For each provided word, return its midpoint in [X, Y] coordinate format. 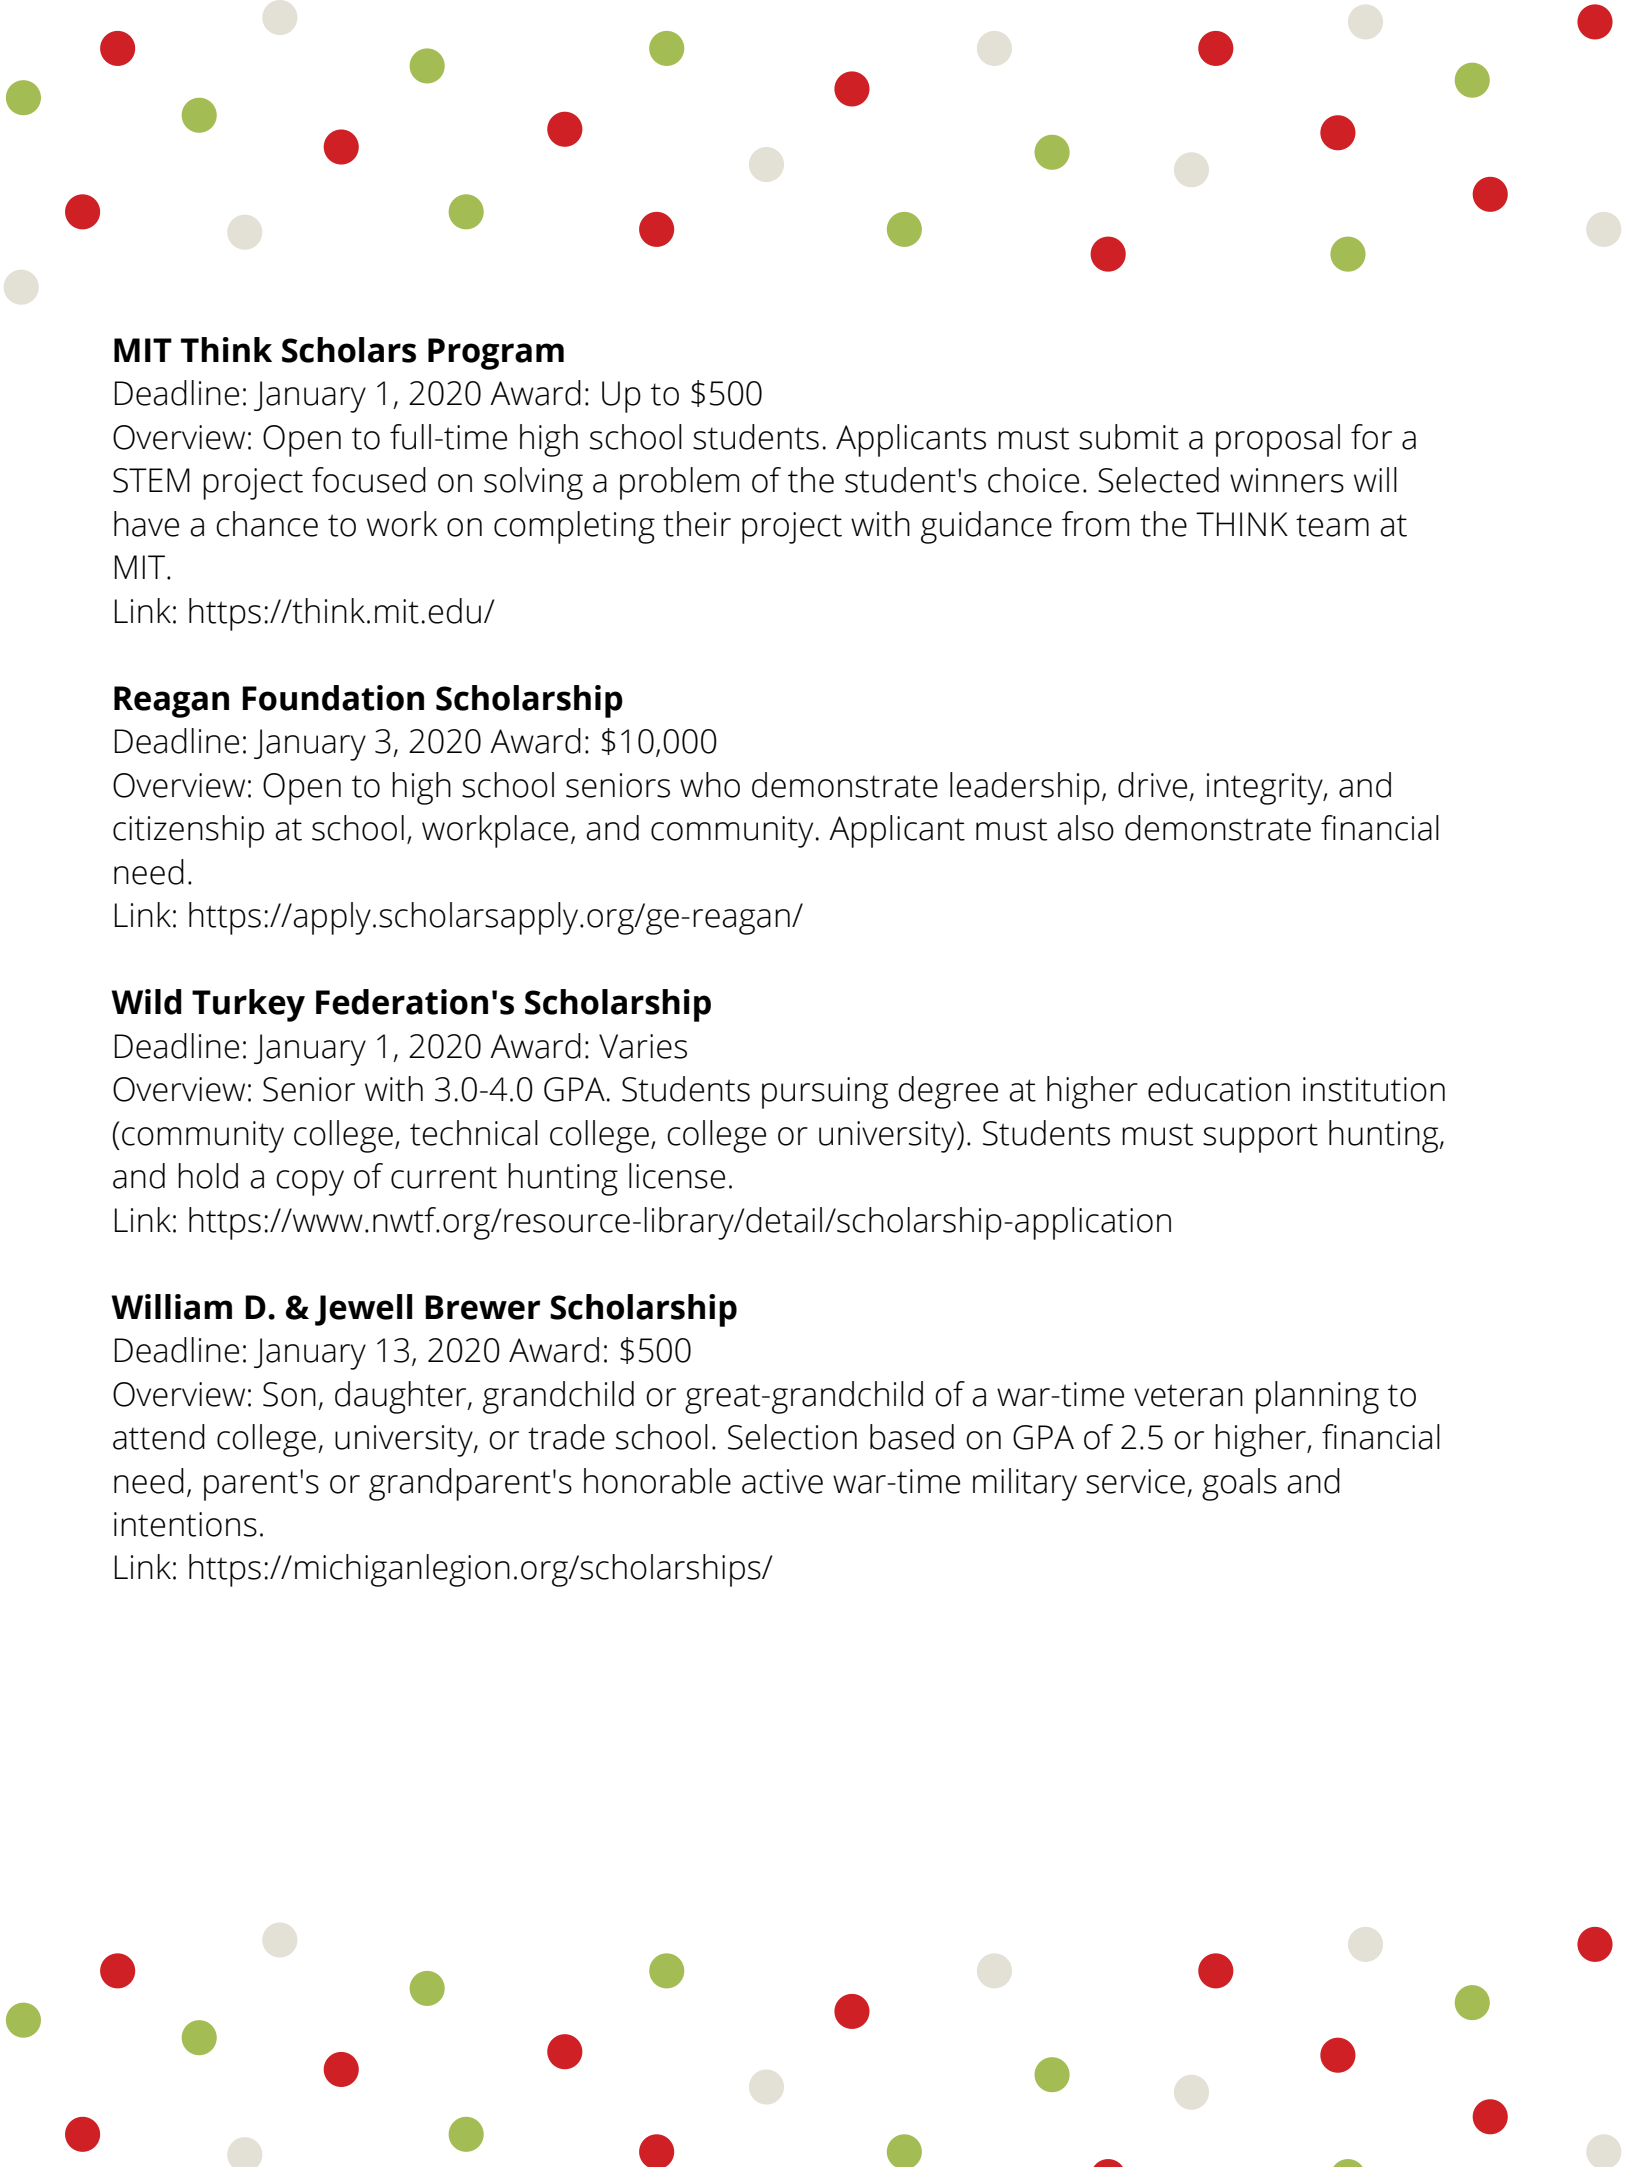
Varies [643, 1046]
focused [369, 480]
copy [310, 1183]
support [1260, 1138]
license [677, 1176]
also [1085, 828]
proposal [1278, 440]
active [782, 1481]
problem [679, 483]
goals [1239, 1484]
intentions [185, 1524]
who [710, 785]
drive [1152, 785]
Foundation [333, 698]
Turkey [248, 1005]
